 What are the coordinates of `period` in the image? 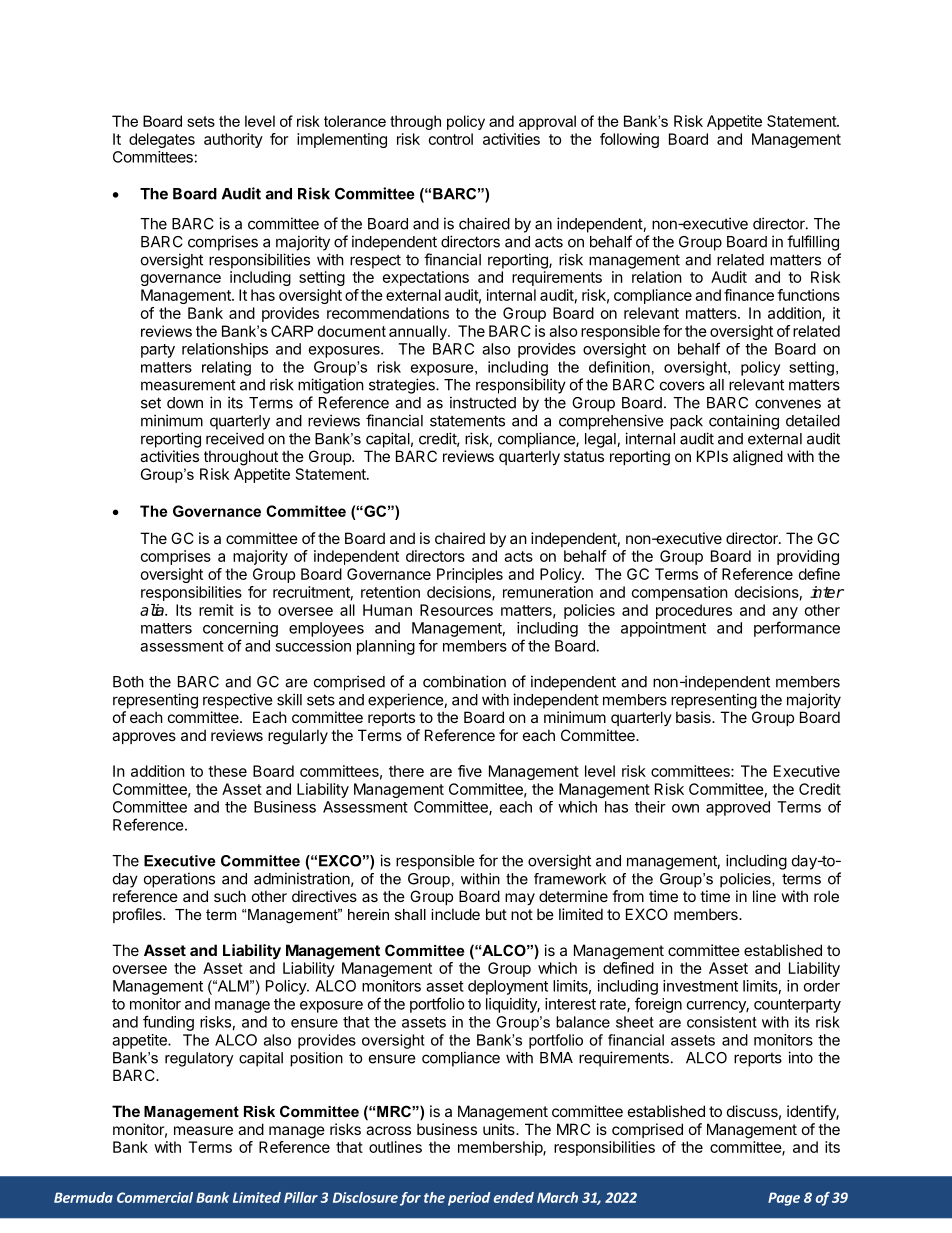 It's located at (469, 1199).
